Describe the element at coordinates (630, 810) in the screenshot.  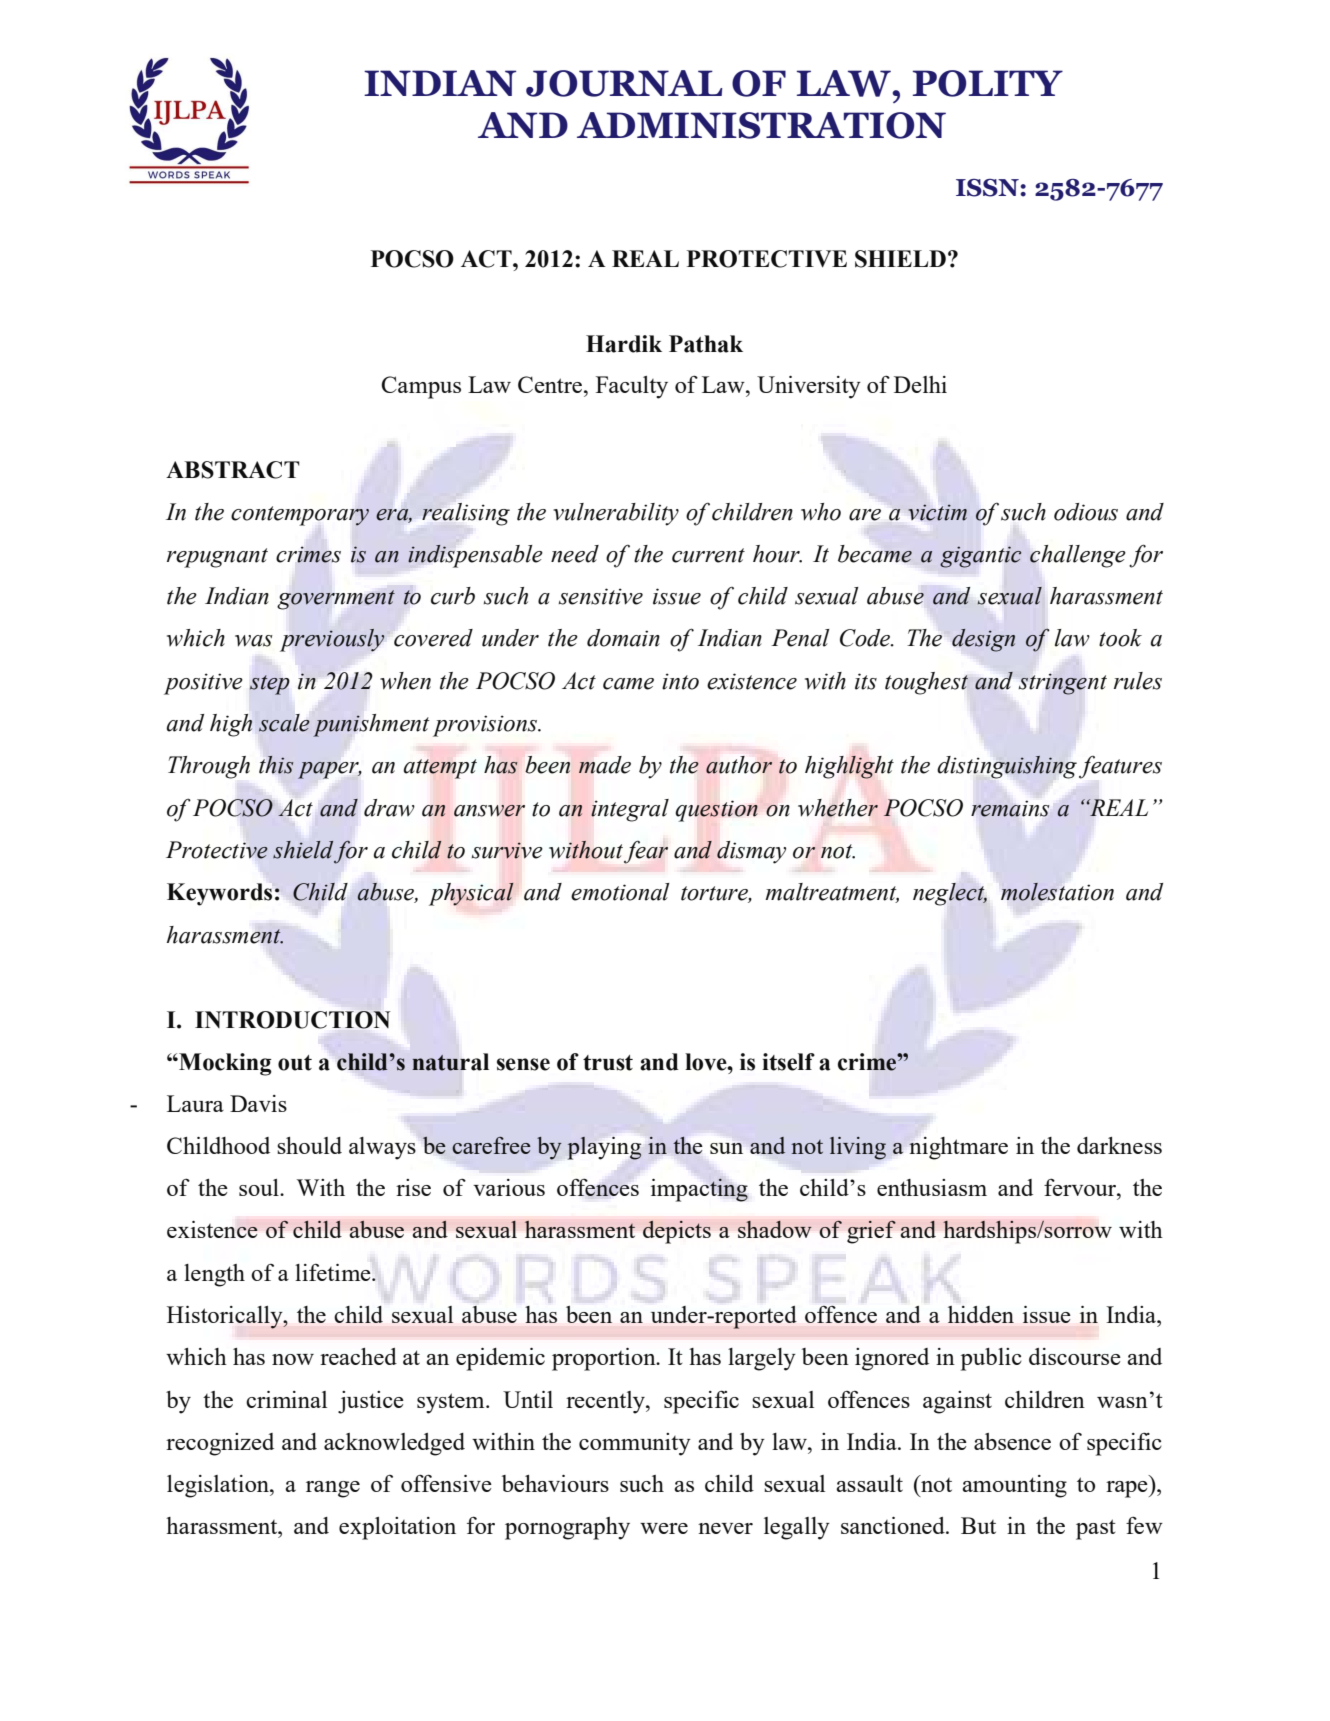
I see `integral` at that location.
